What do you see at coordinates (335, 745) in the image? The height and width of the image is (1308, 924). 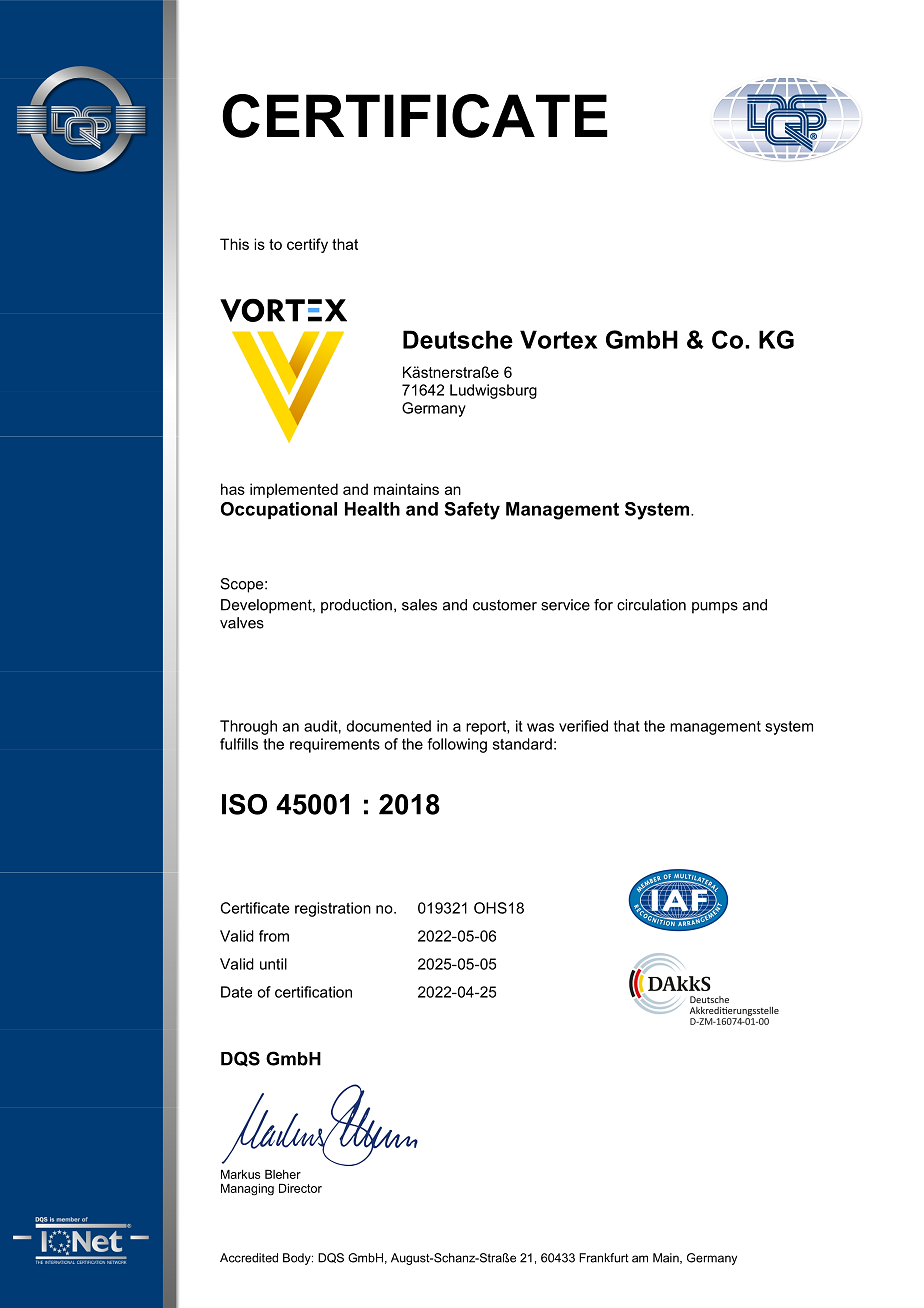 I see `requirements` at bounding box center [335, 745].
